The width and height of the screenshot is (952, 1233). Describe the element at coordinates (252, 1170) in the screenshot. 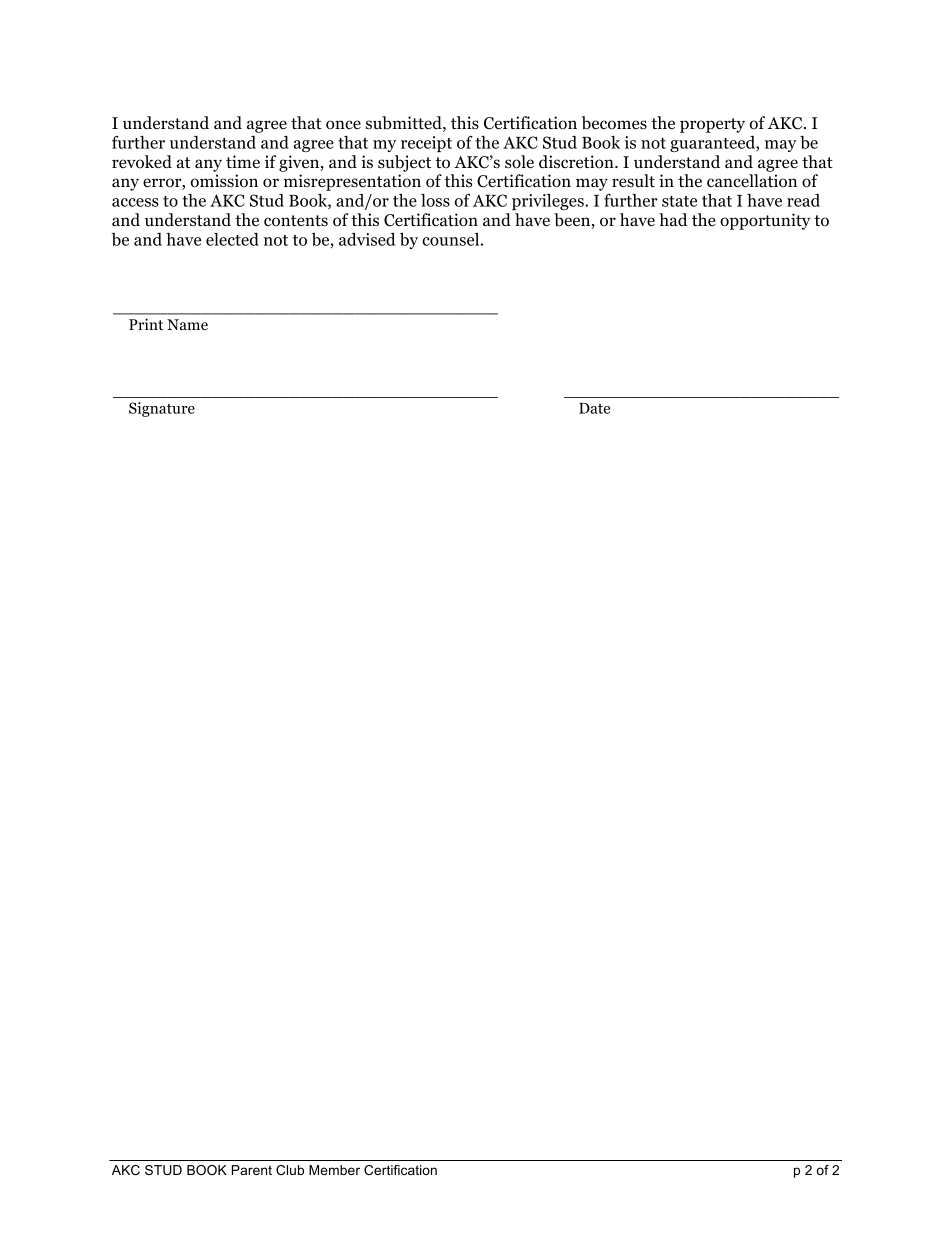

I see `Parent` at that location.
